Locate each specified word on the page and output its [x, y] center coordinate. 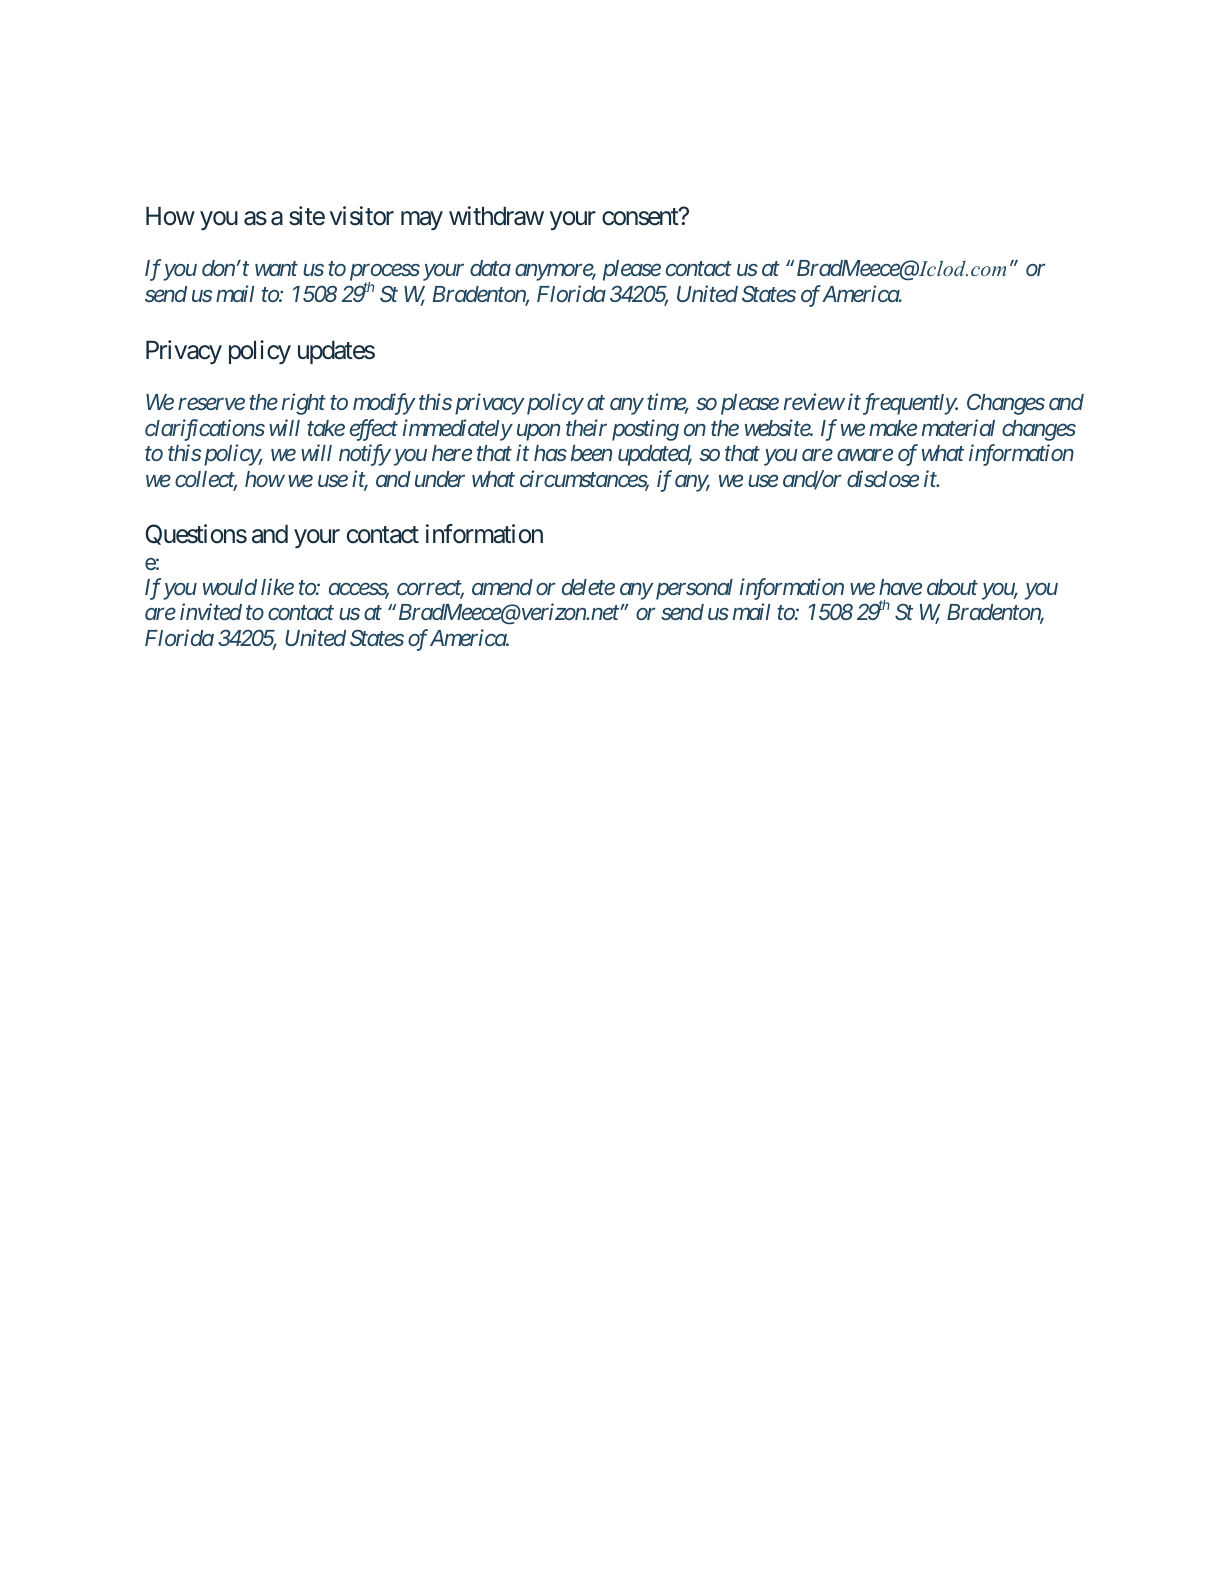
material [958, 427]
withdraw [496, 216]
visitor [362, 216]
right [304, 404]
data [490, 268]
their [586, 427]
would [230, 587]
